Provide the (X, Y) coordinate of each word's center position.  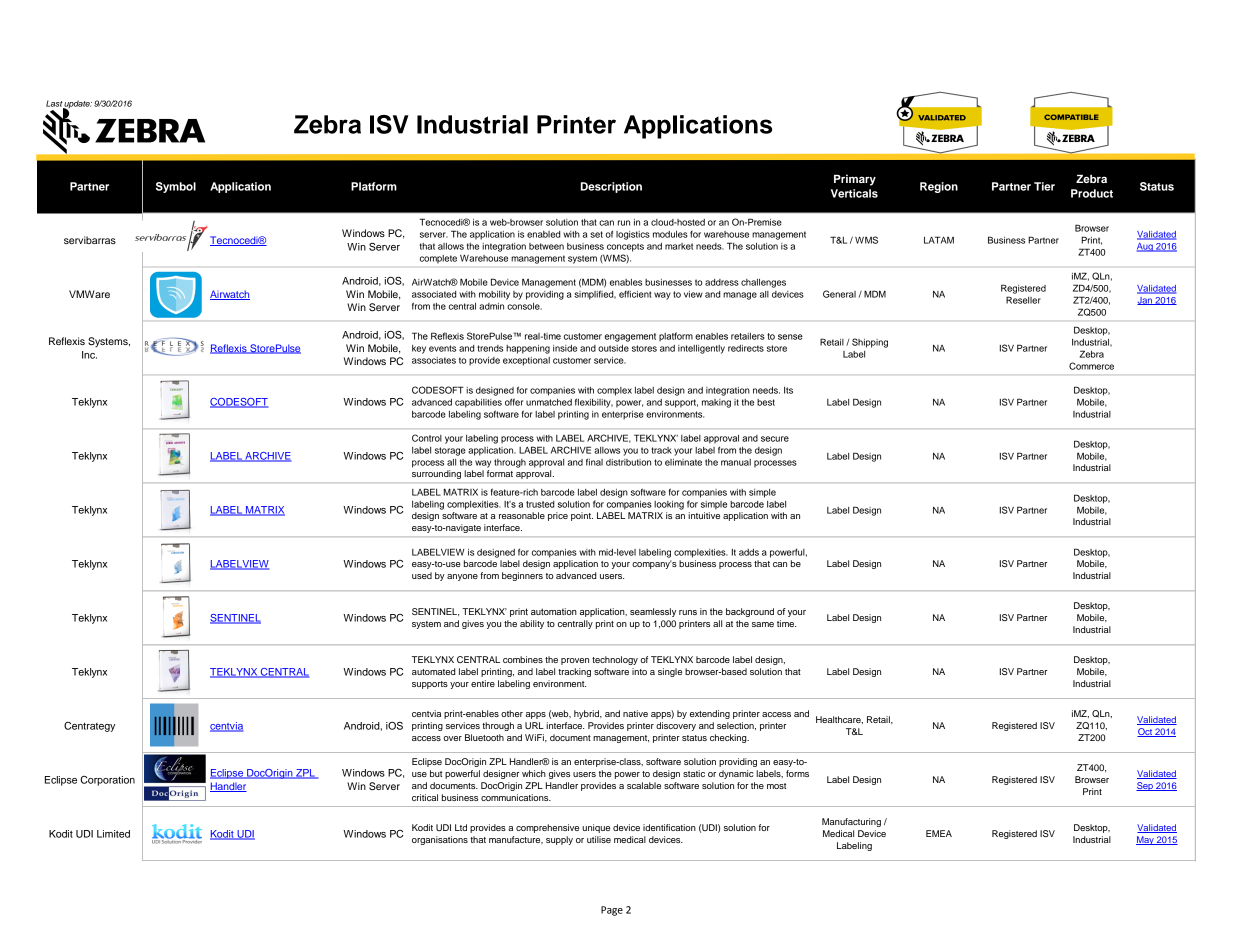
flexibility (594, 403)
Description (611, 187)
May (1146, 840)
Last (55, 104)
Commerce (1091, 366)
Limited (113, 834)
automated (433, 671)
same (763, 624)
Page (612, 911)
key (419, 349)
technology (615, 660)
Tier (1044, 186)
